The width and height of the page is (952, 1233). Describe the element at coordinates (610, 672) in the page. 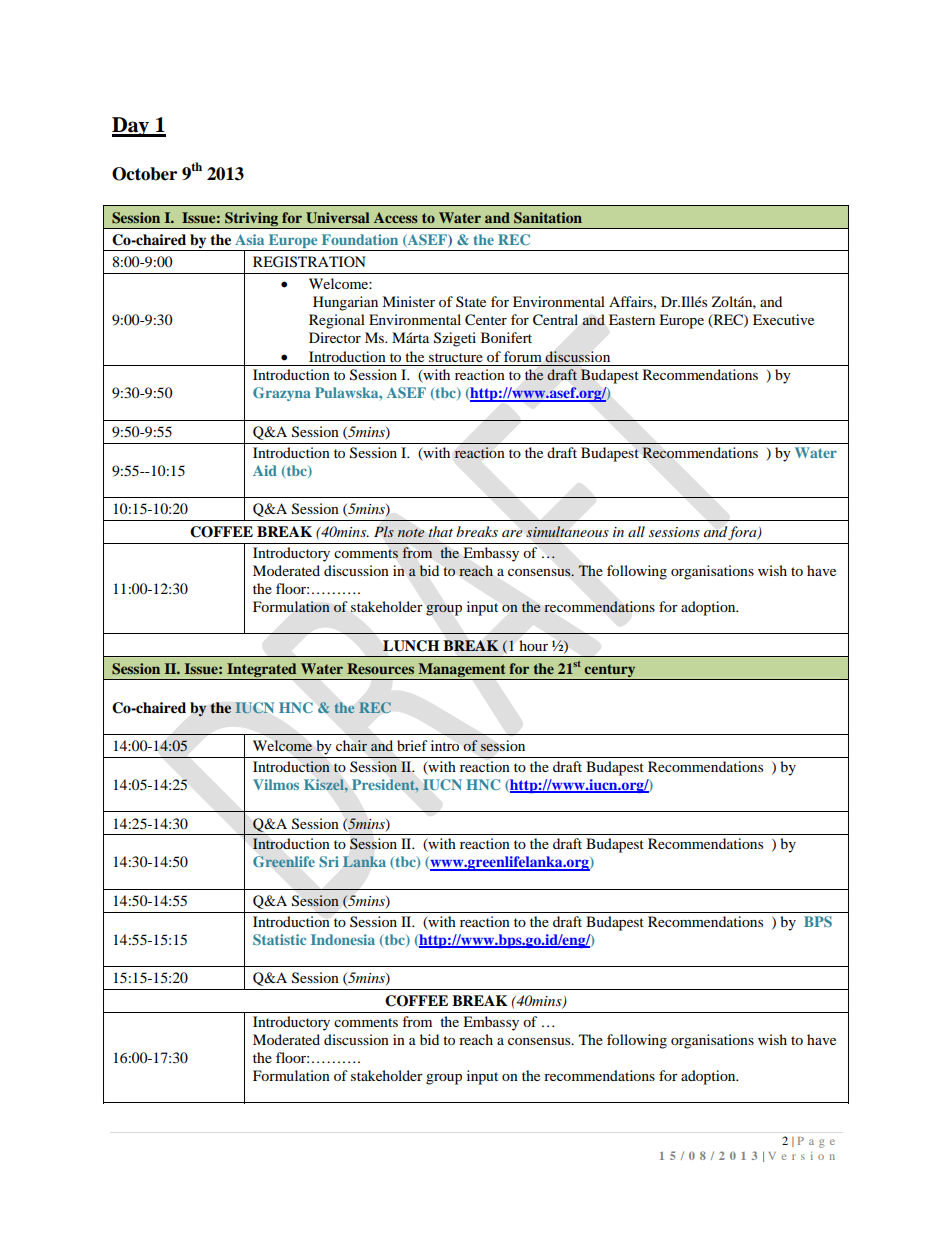

I see `century` at that location.
